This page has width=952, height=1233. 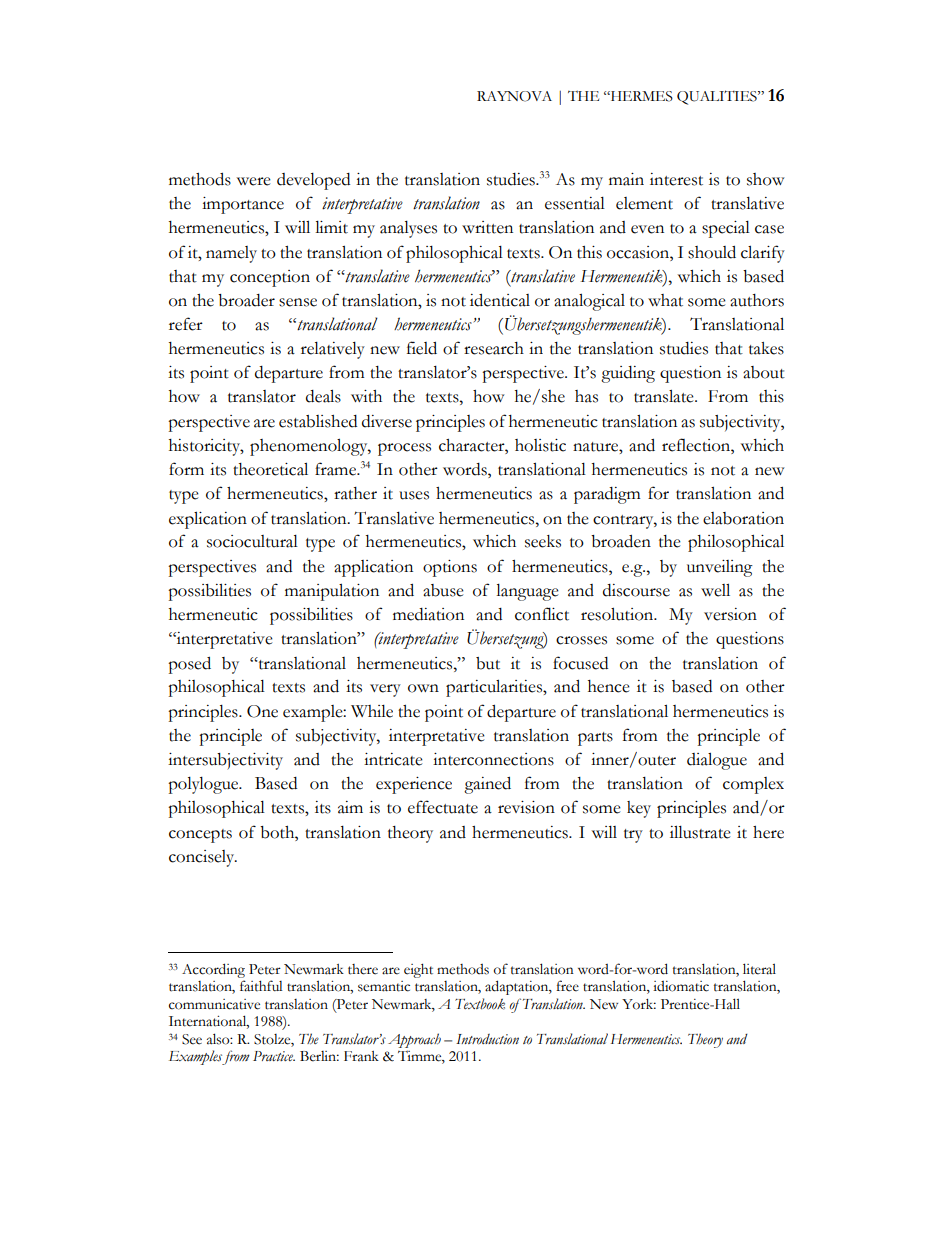 I want to click on Practice, so click(x=274, y=1056).
